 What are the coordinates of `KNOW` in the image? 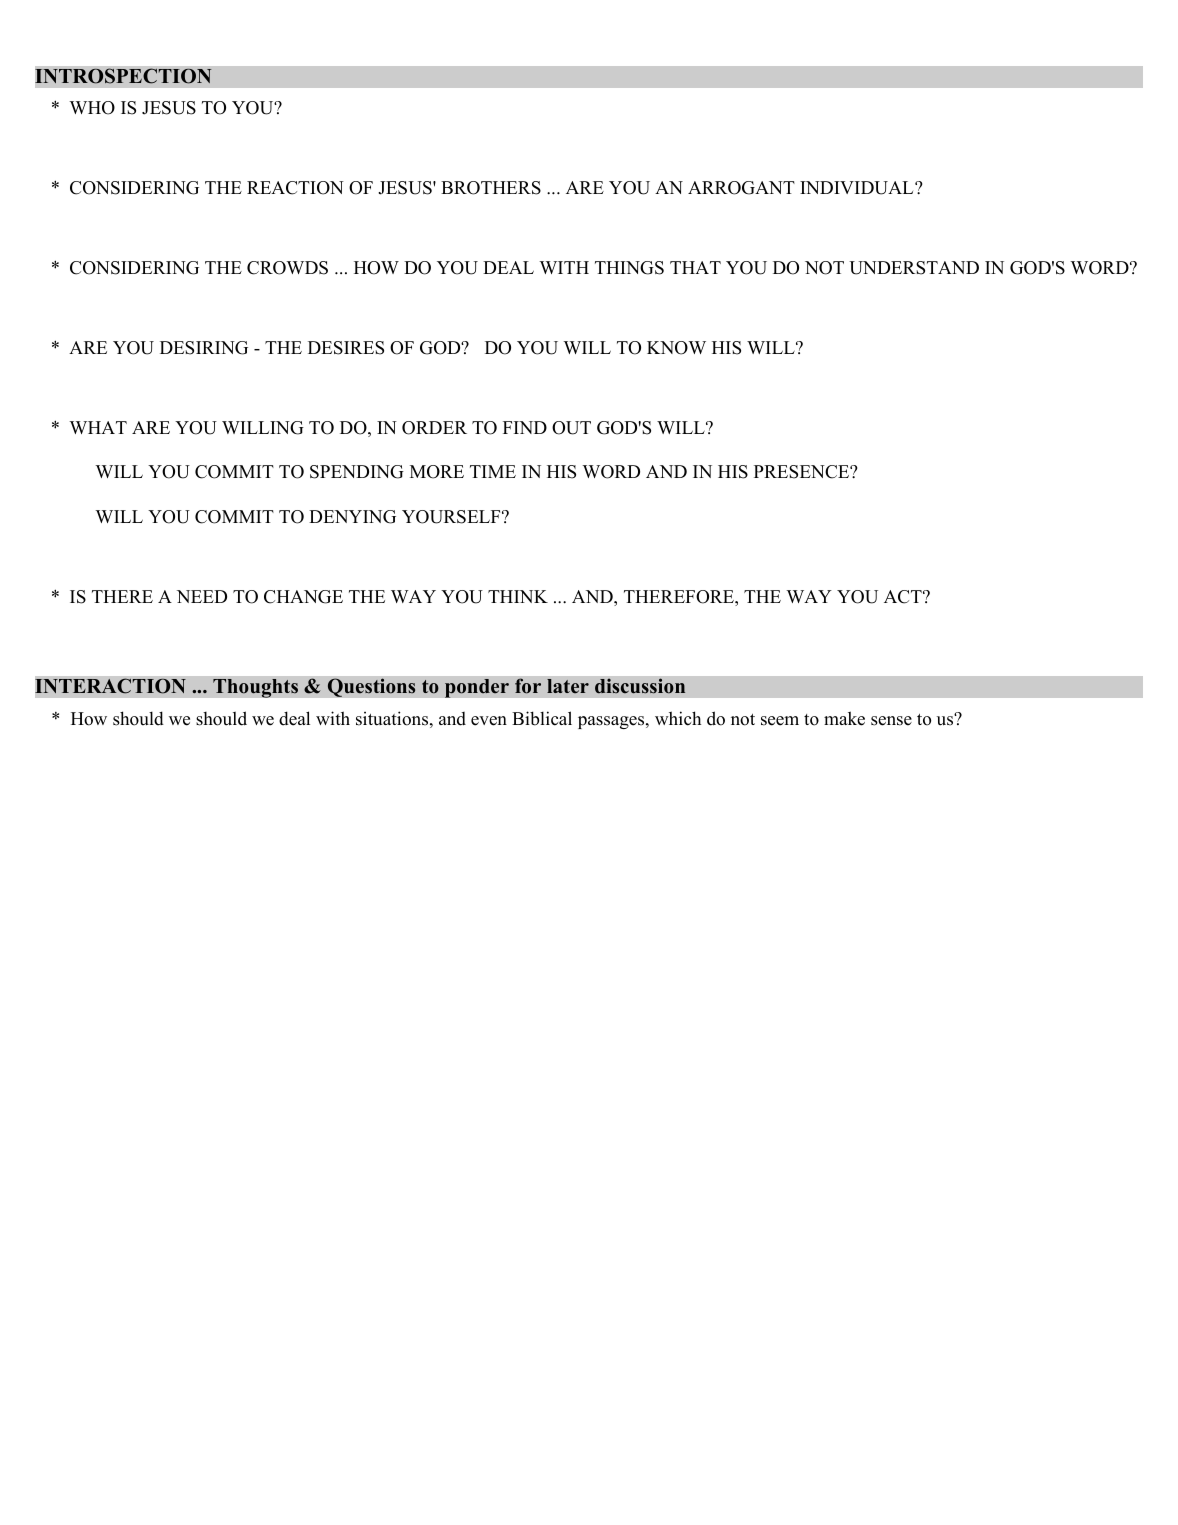 It's located at (676, 348).
